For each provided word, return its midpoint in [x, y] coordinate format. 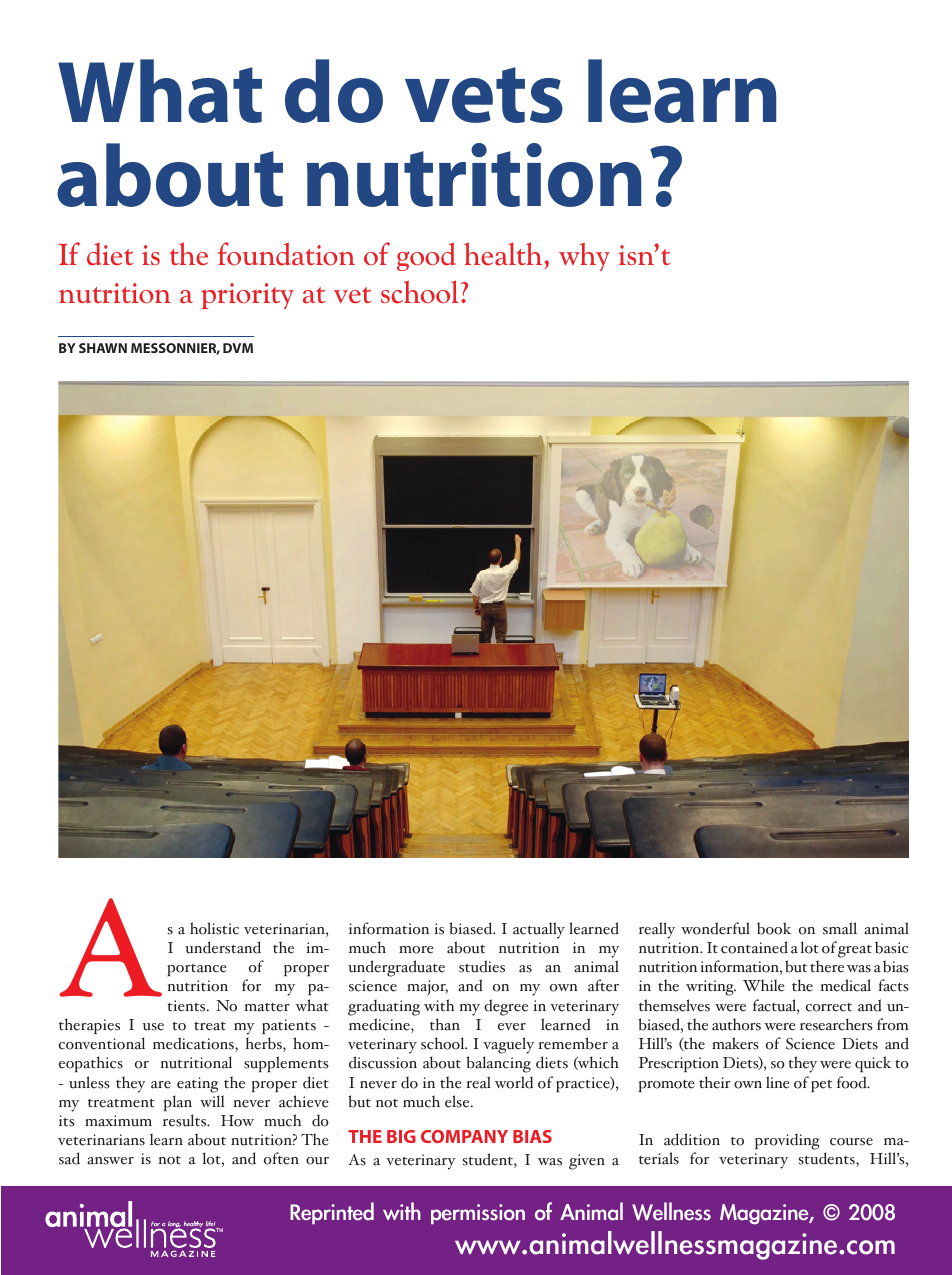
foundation [286, 254]
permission [478, 1214]
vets [484, 95]
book [774, 928]
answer [110, 1161]
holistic [214, 928]
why [584, 256]
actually [539, 930]
